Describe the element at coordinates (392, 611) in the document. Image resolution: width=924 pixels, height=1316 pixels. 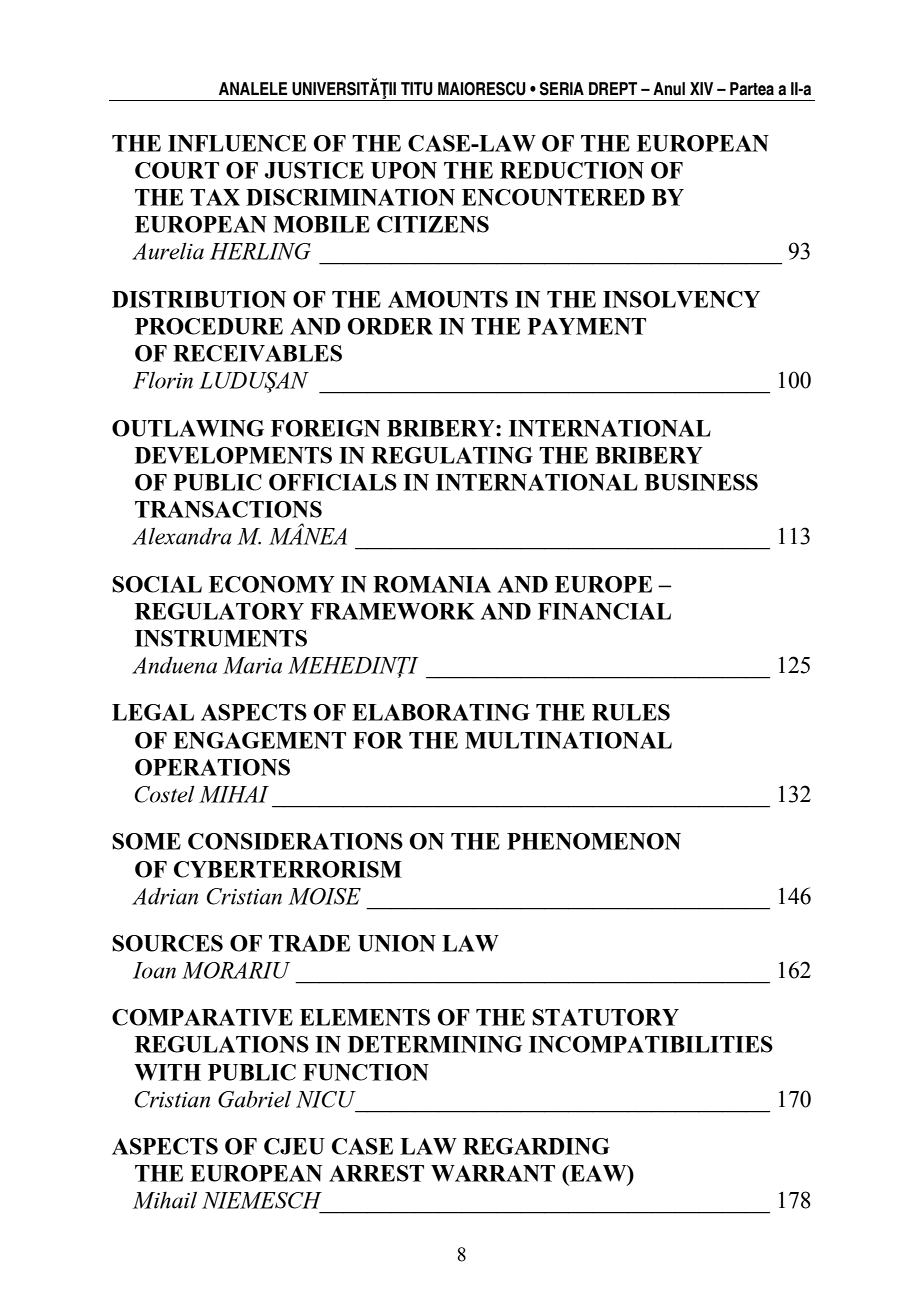
I see `FRAMEWORK` at that location.
